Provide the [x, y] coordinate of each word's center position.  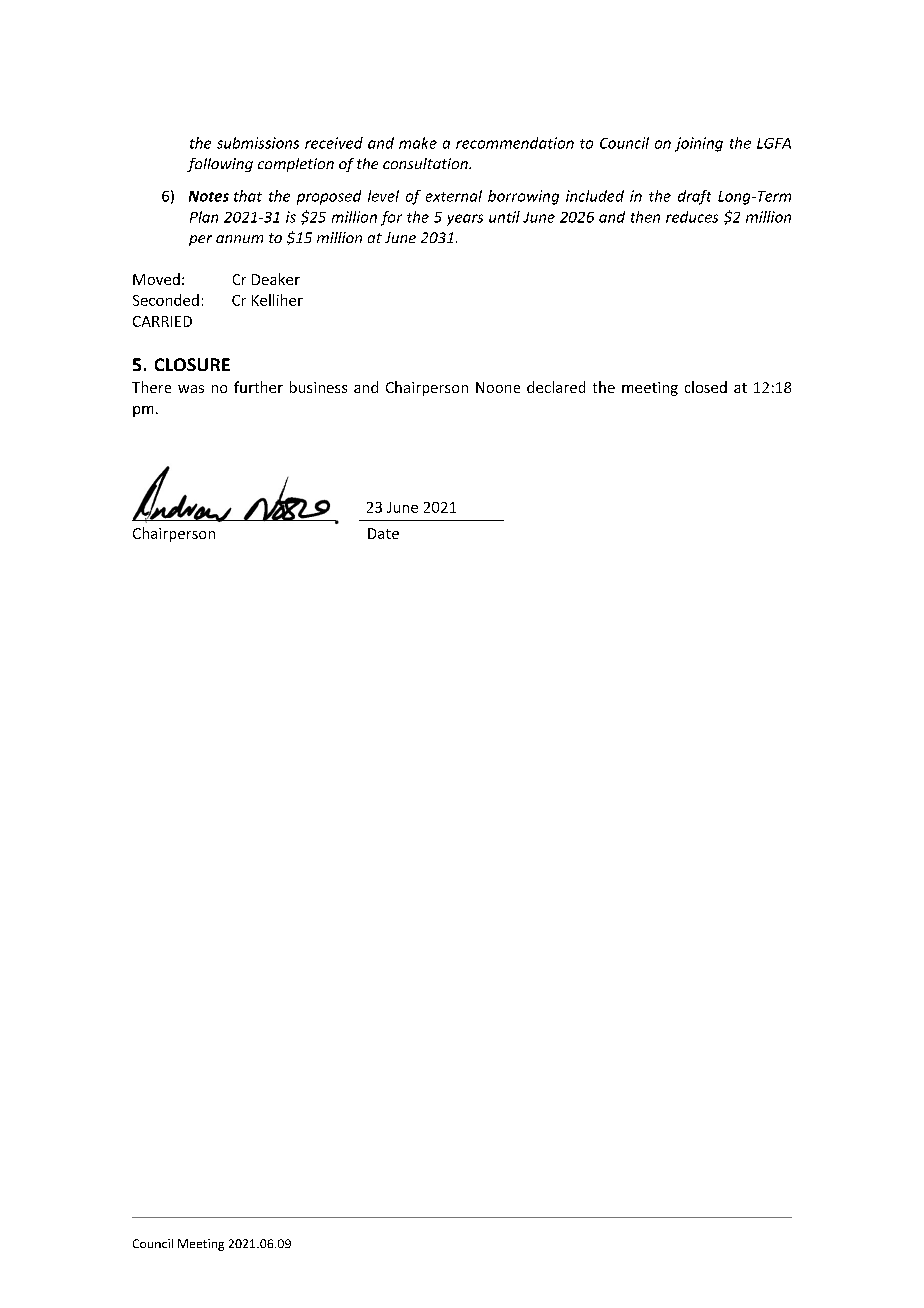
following [220, 165]
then [645, 217]
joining [699, 144]
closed [706, 387]
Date [383, 533]
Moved [156, 279]
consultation [426, 163]
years [465, 220]
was [191, 389]
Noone [498, 387]
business [318, 387]
